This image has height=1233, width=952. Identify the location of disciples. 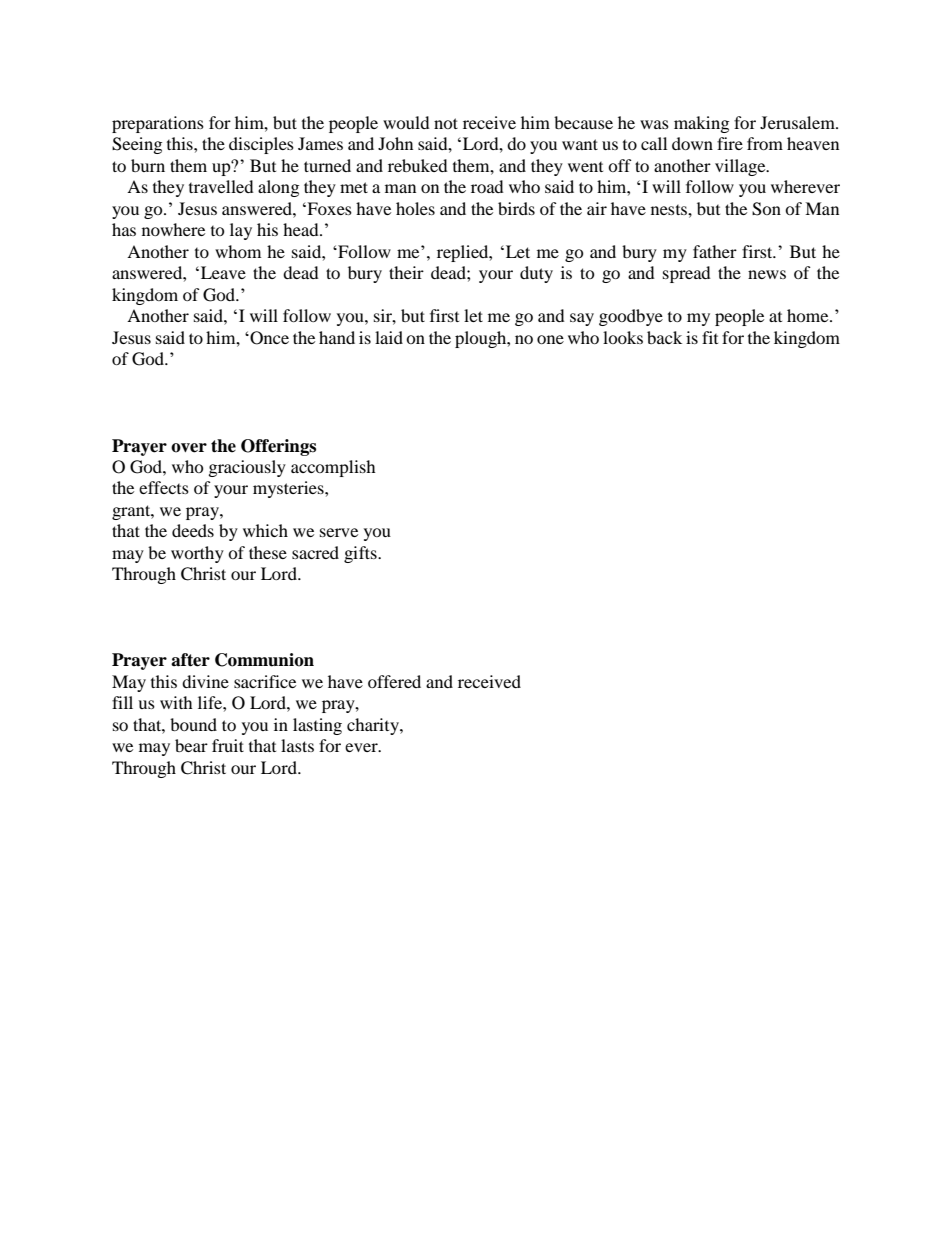
(261, 145).
